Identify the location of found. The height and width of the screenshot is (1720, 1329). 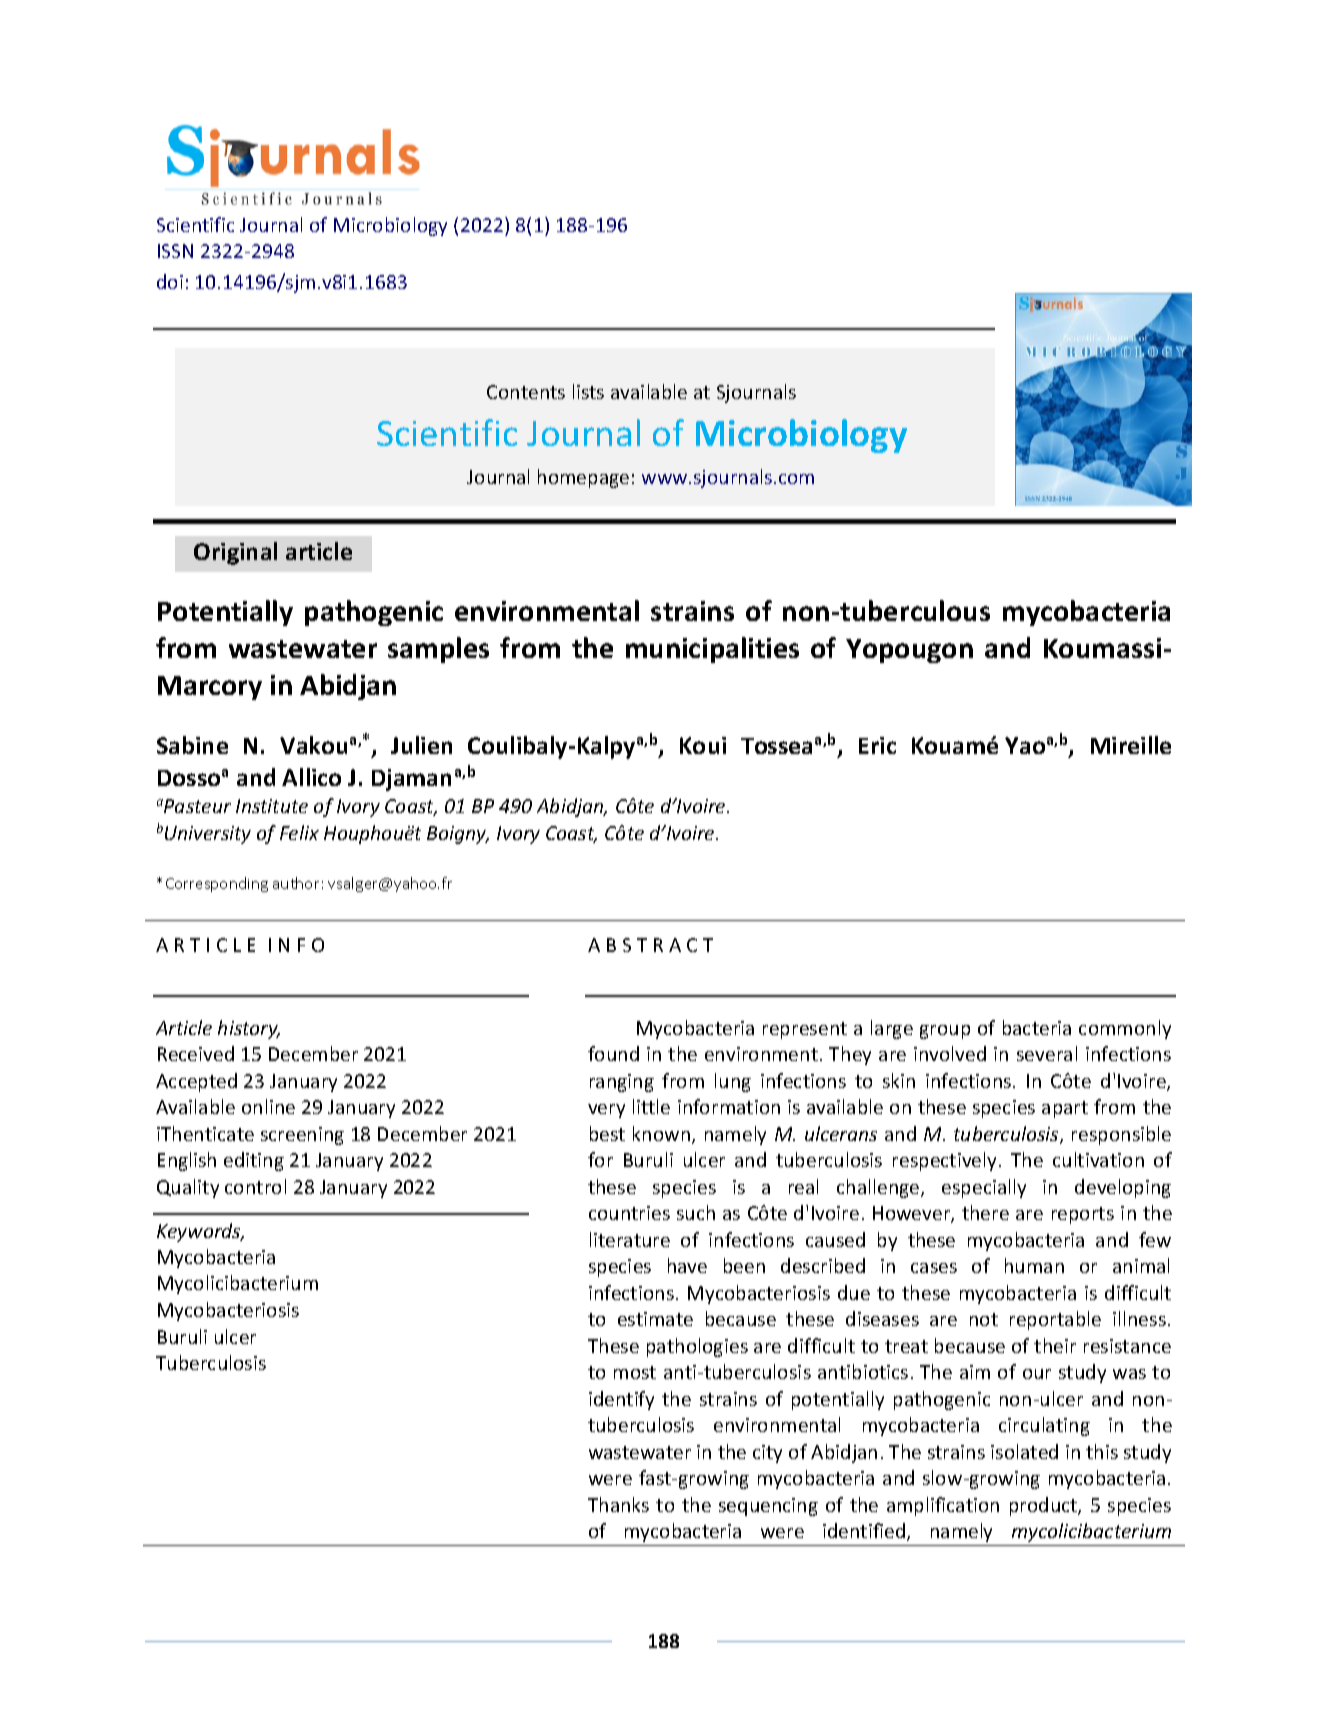
(613, 1053).
